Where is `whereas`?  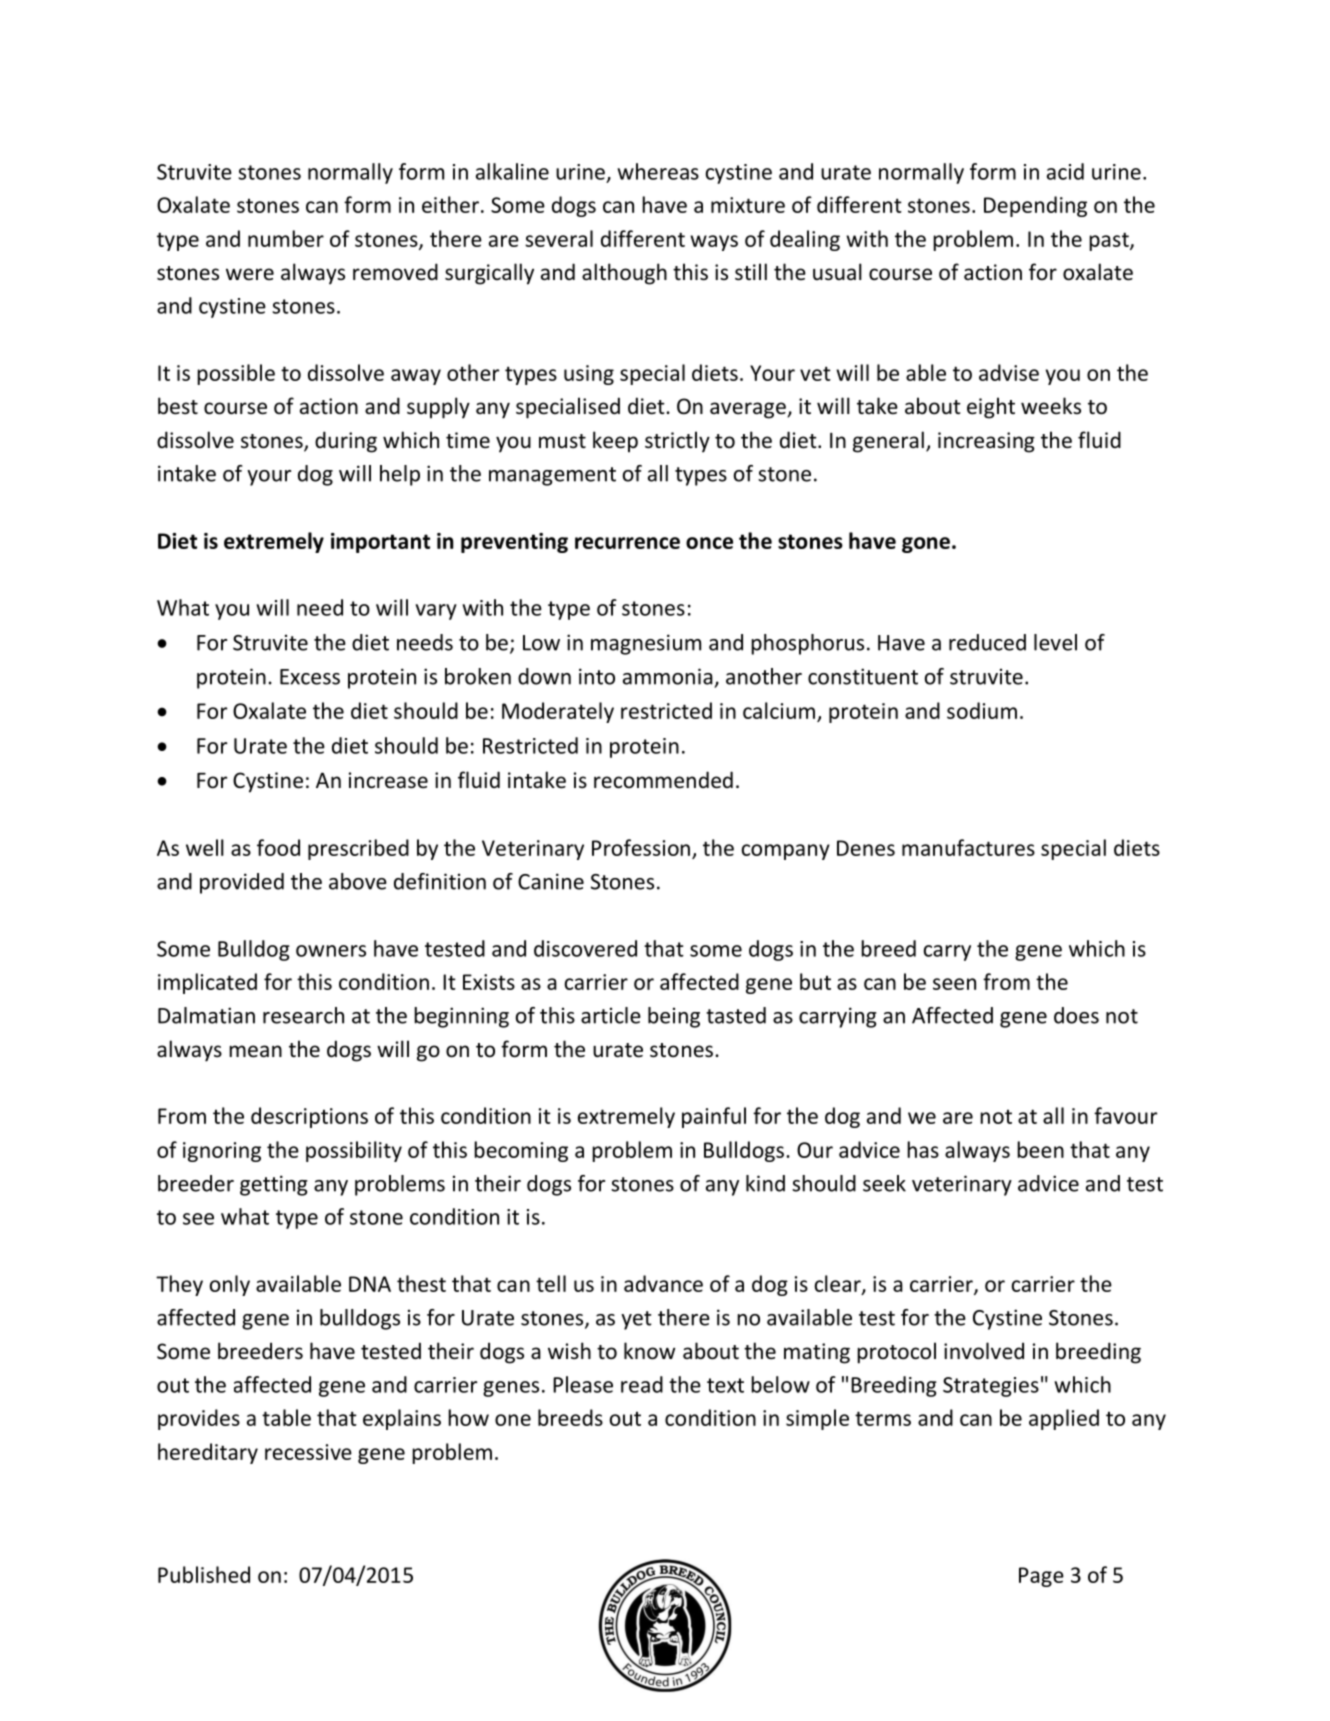
whereas is located at coordinates (658, 171).
